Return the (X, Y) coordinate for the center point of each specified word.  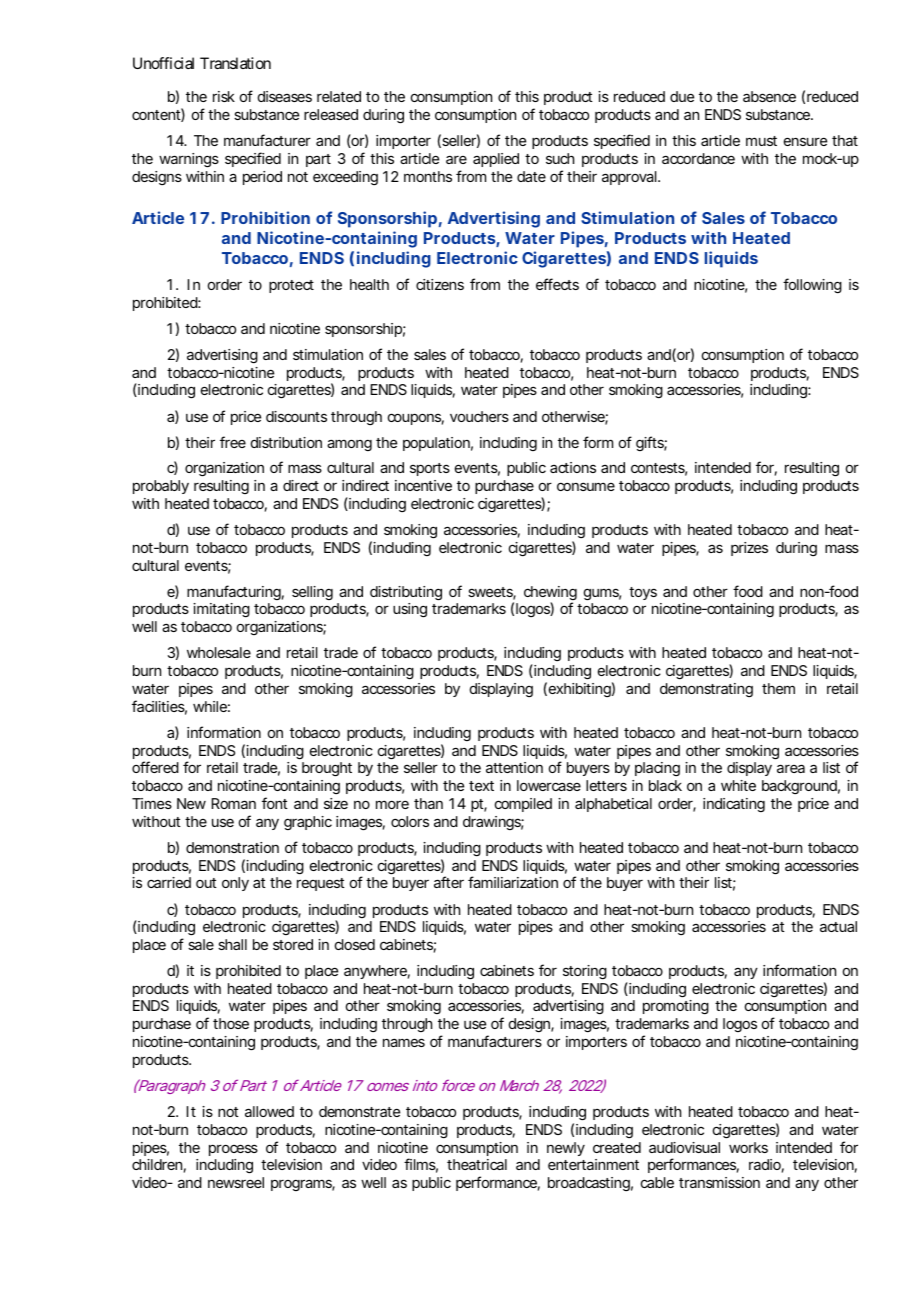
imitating (221, 610)
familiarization (513, 882)
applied (496, 160)
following (812, 285)
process (233, 1150)
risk (224, 96)
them (778, 688)
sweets (492, 593)
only (235, 884)
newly (566, 1149)
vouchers (479, 416)
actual (838, 926)
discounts (296, 416)
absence (769, 96)
